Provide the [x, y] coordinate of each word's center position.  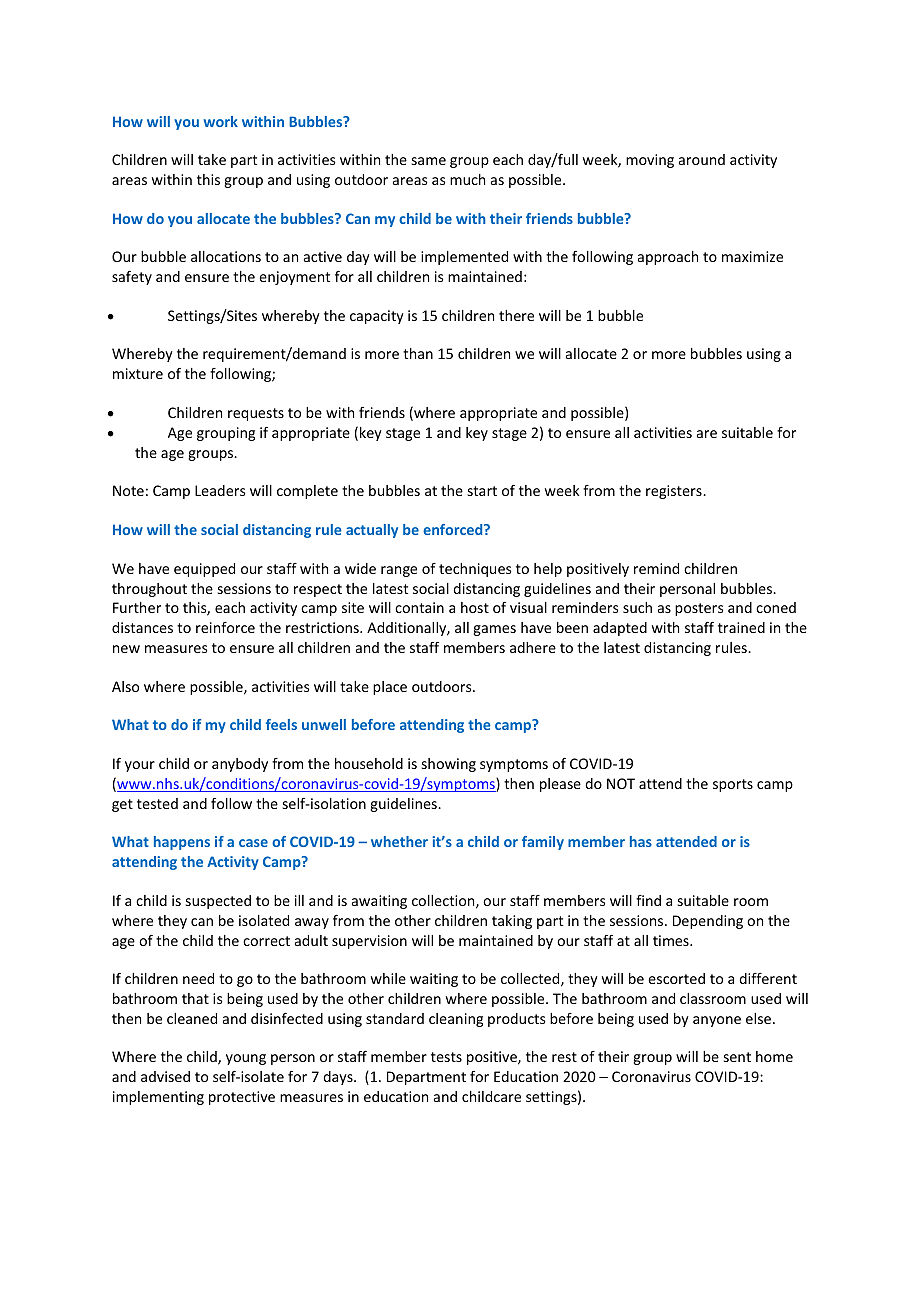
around [702, 159]
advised [165, 1076]
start [482, 491]
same [429, 161]
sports [733, 785]
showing [449, 765]
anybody [240, 765]
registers [675, 492]
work [221, 121]
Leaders [220, 490]
